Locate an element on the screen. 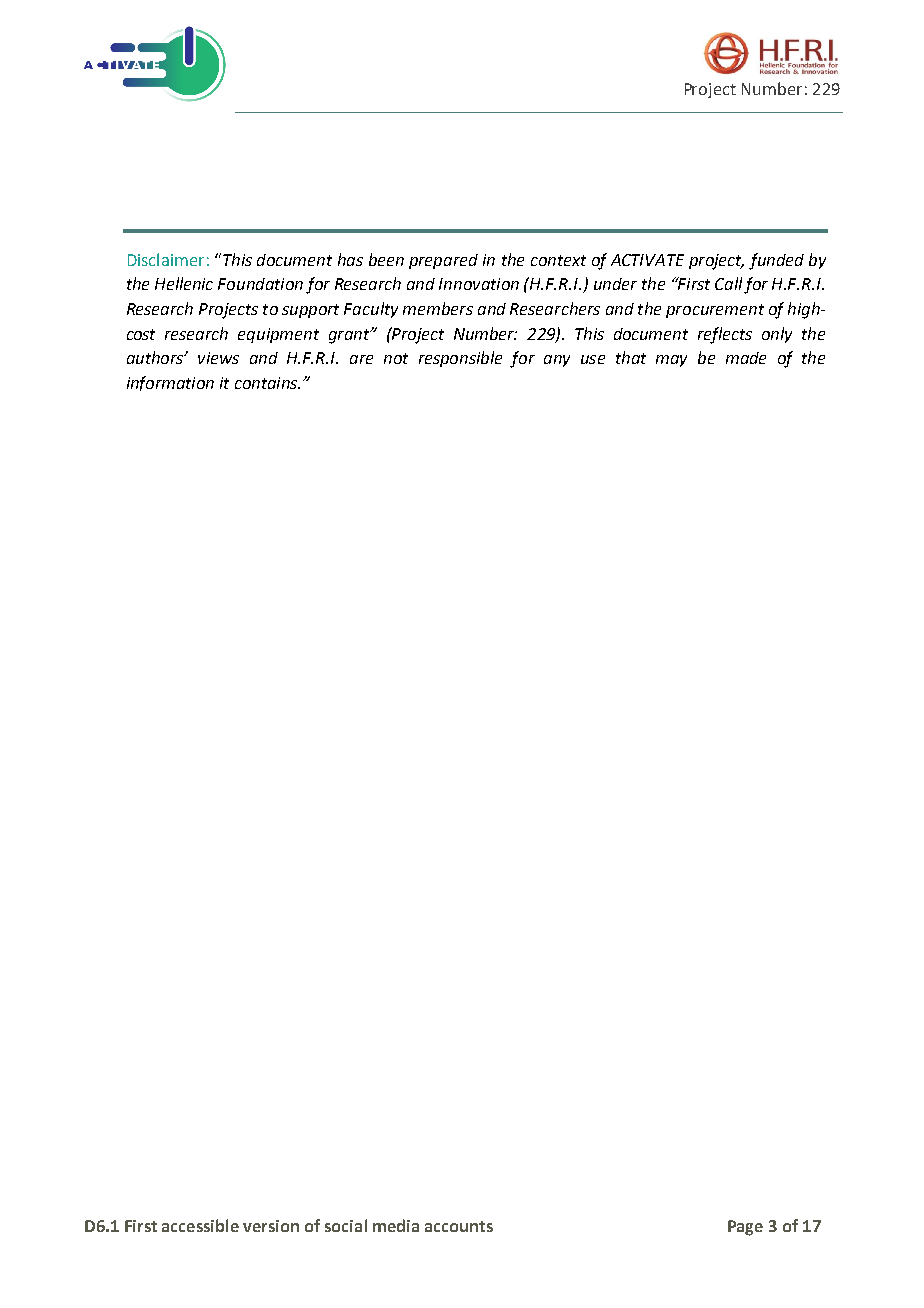 Image resolution: width=924 pixels, height=1308 pixels. media is located at coordinates (396, 1225).
